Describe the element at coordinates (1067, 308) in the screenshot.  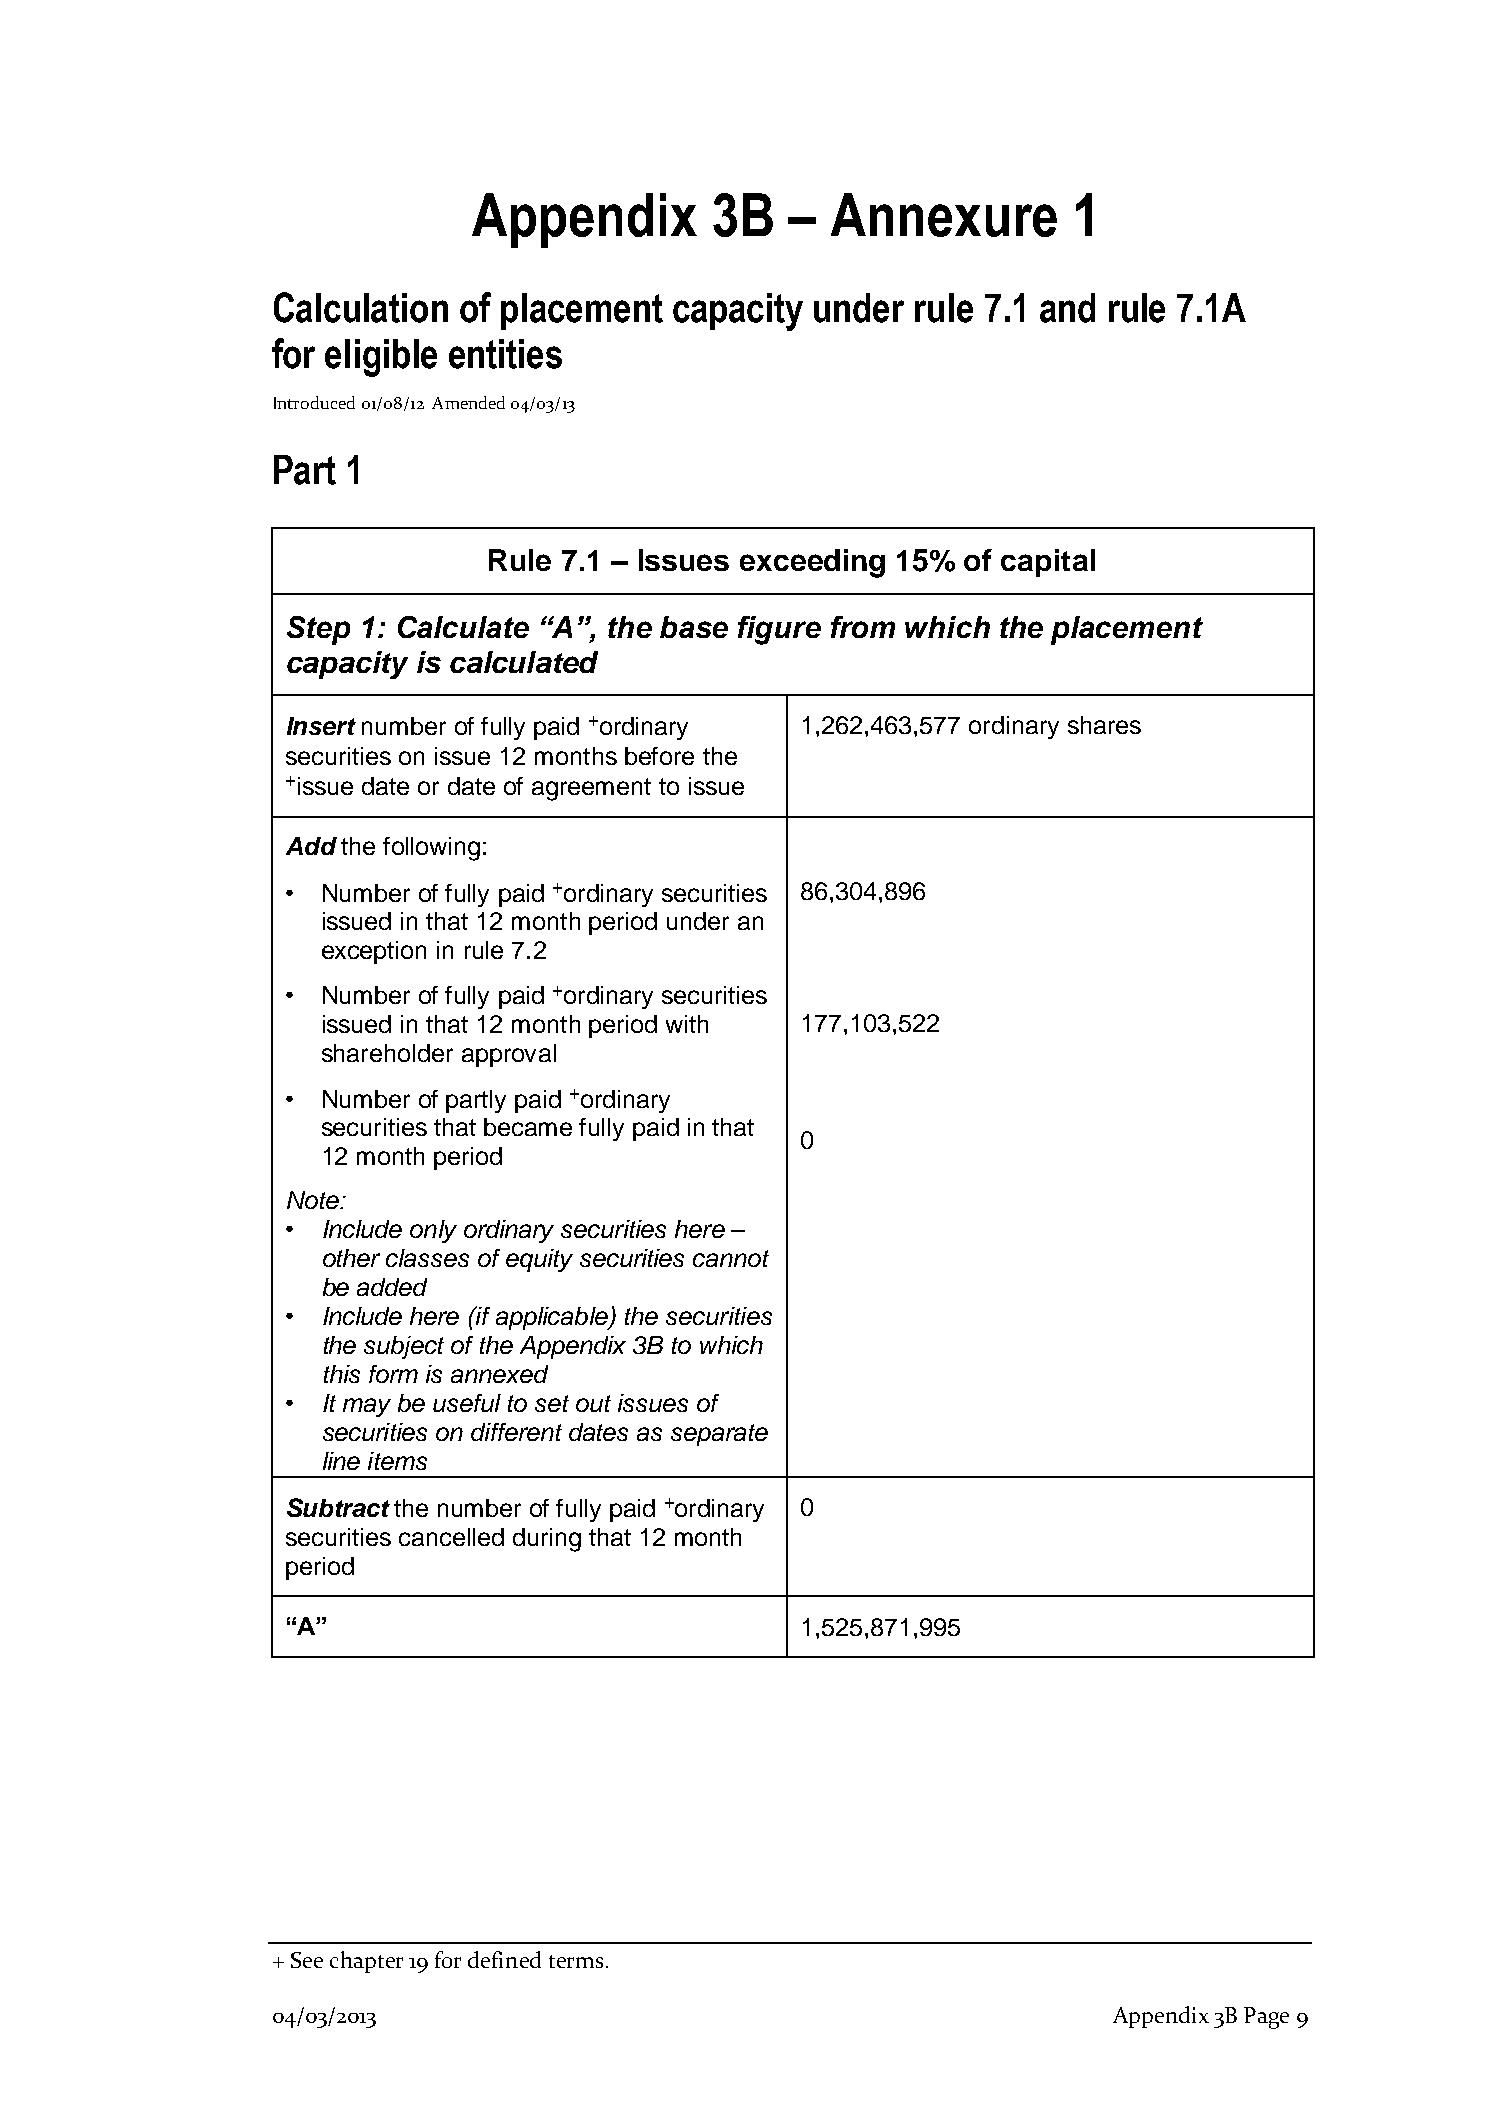
I see `and` at that location.
